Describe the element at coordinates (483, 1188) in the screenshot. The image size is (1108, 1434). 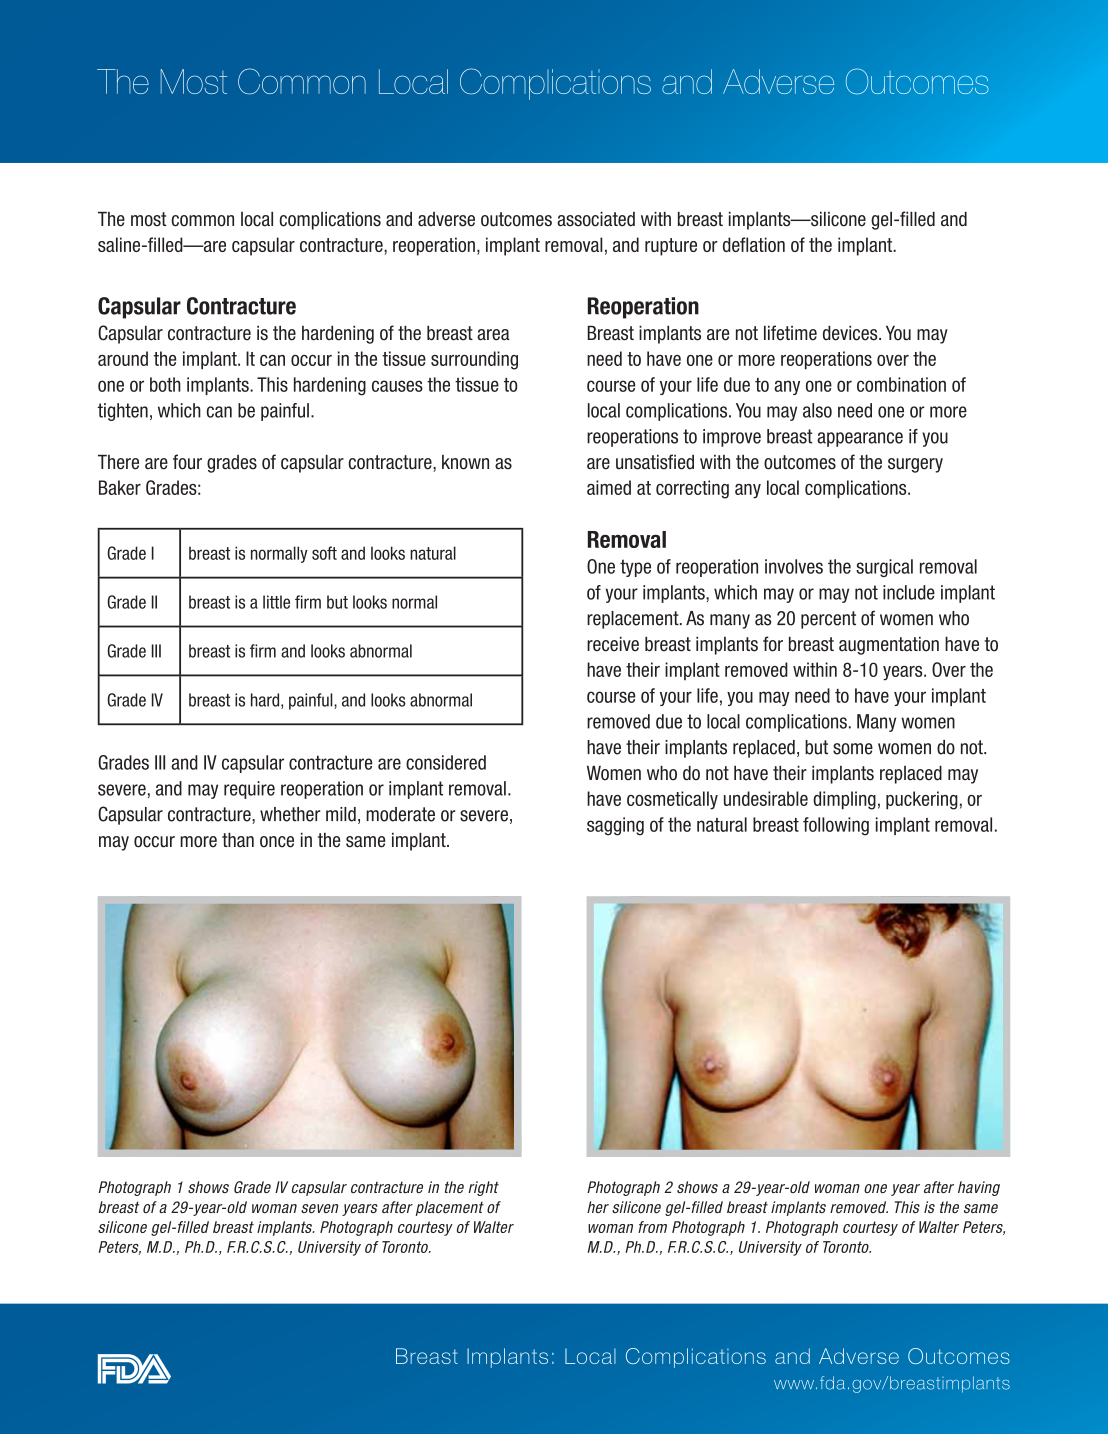
I see `right` at that location.
